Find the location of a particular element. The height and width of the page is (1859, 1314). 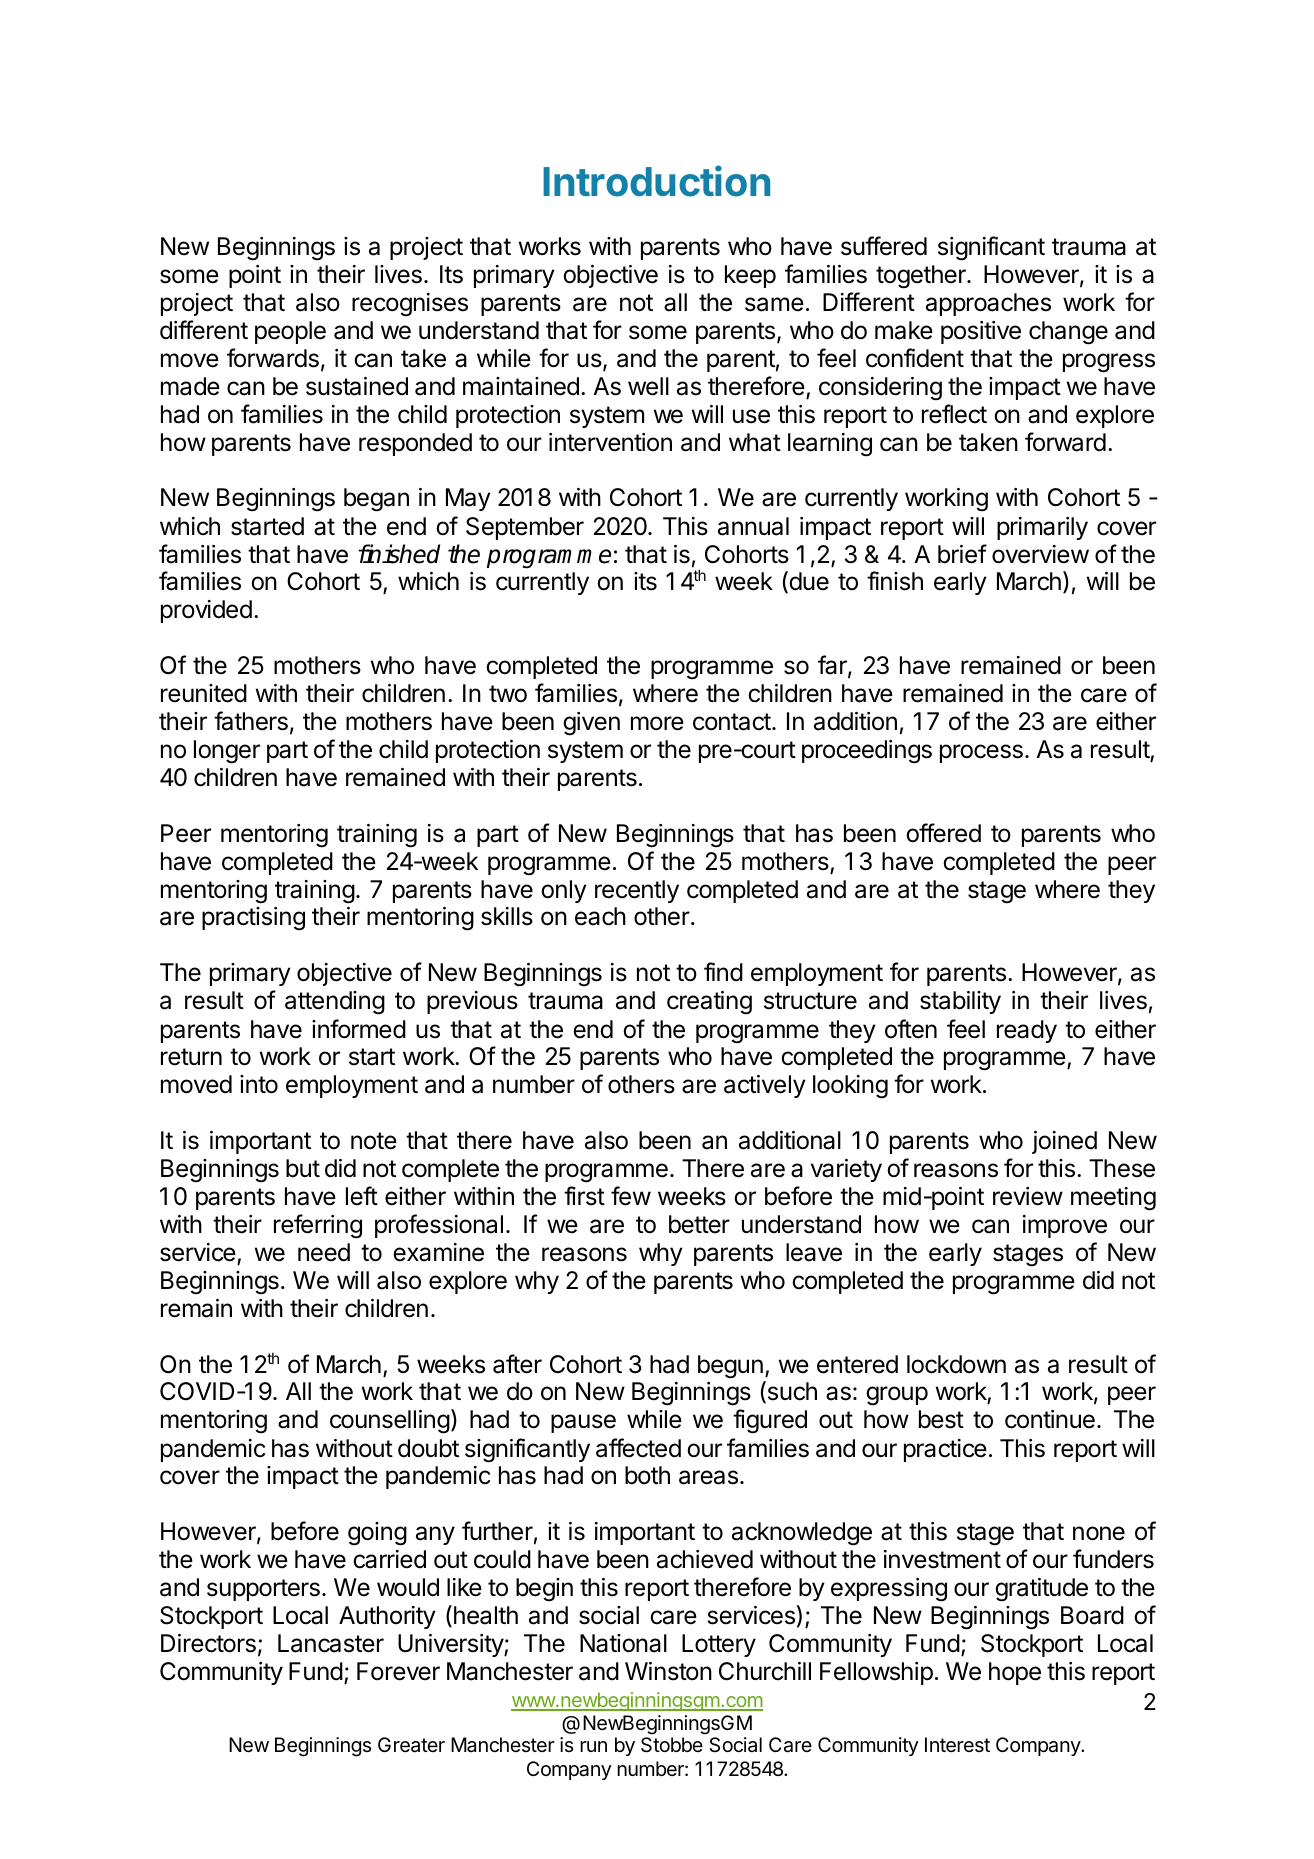

Lancaster is located at coordinates (331, 1643).
